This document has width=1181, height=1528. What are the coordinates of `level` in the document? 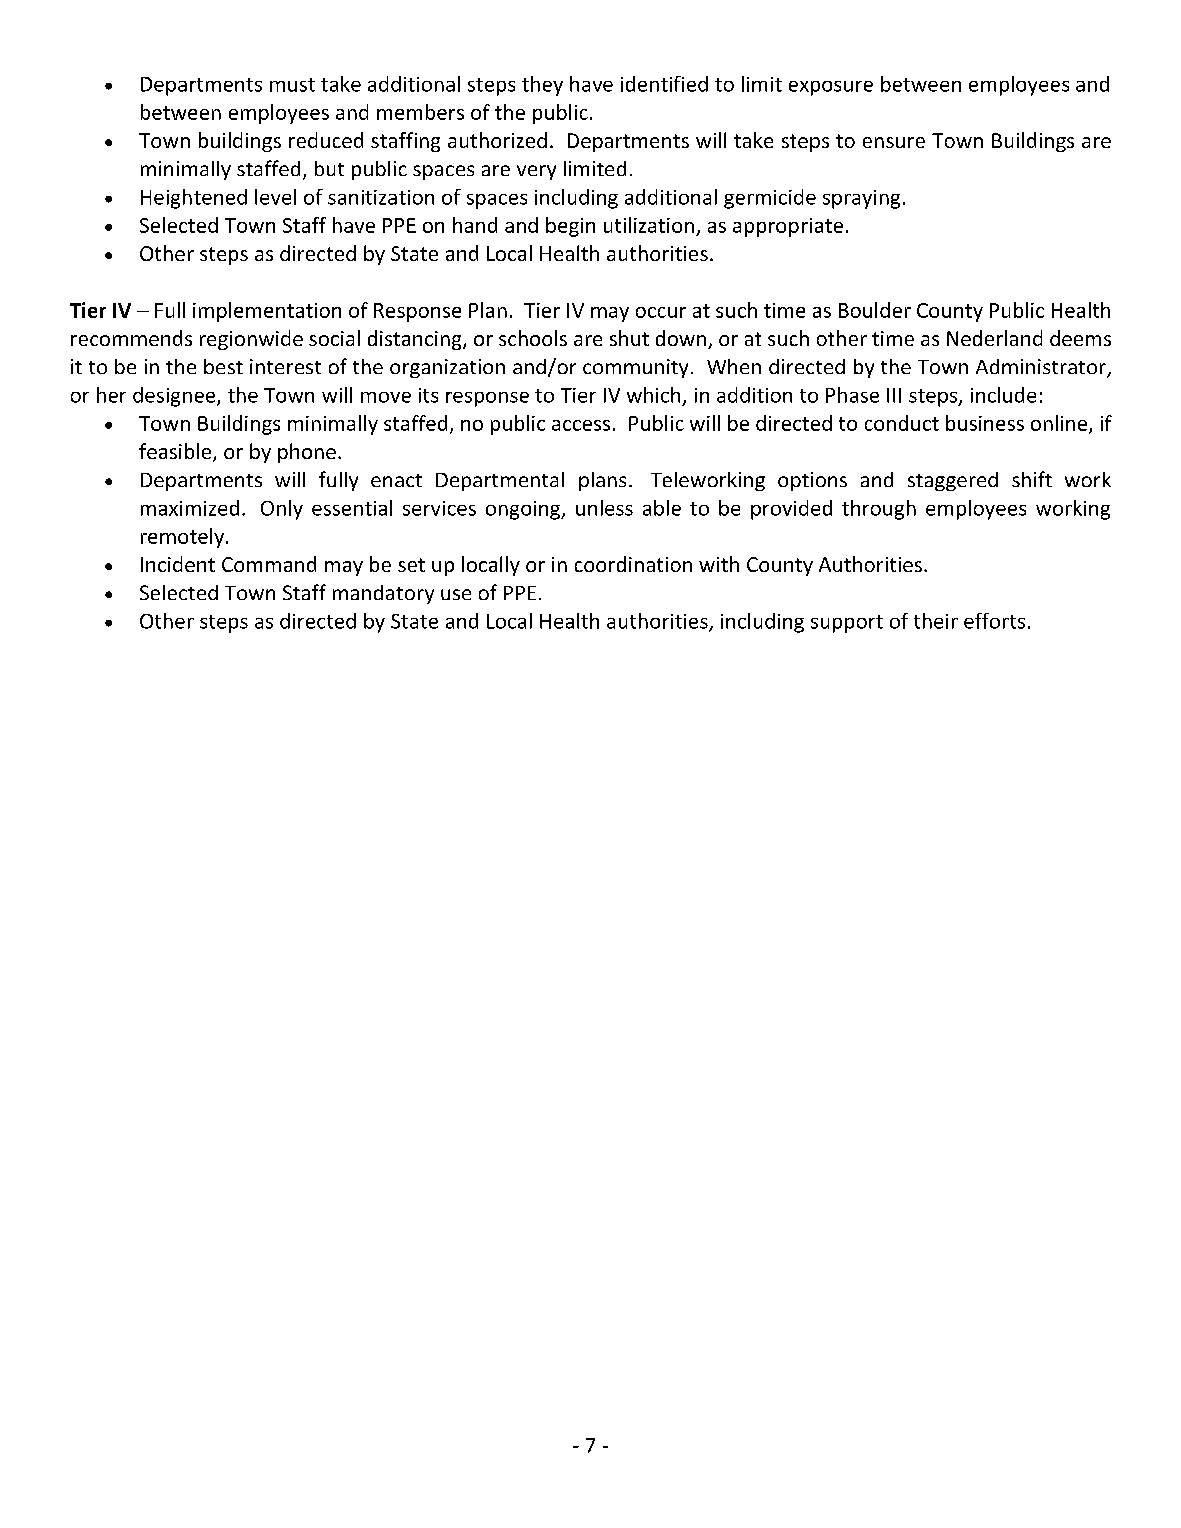 It's located at (275, 197).
